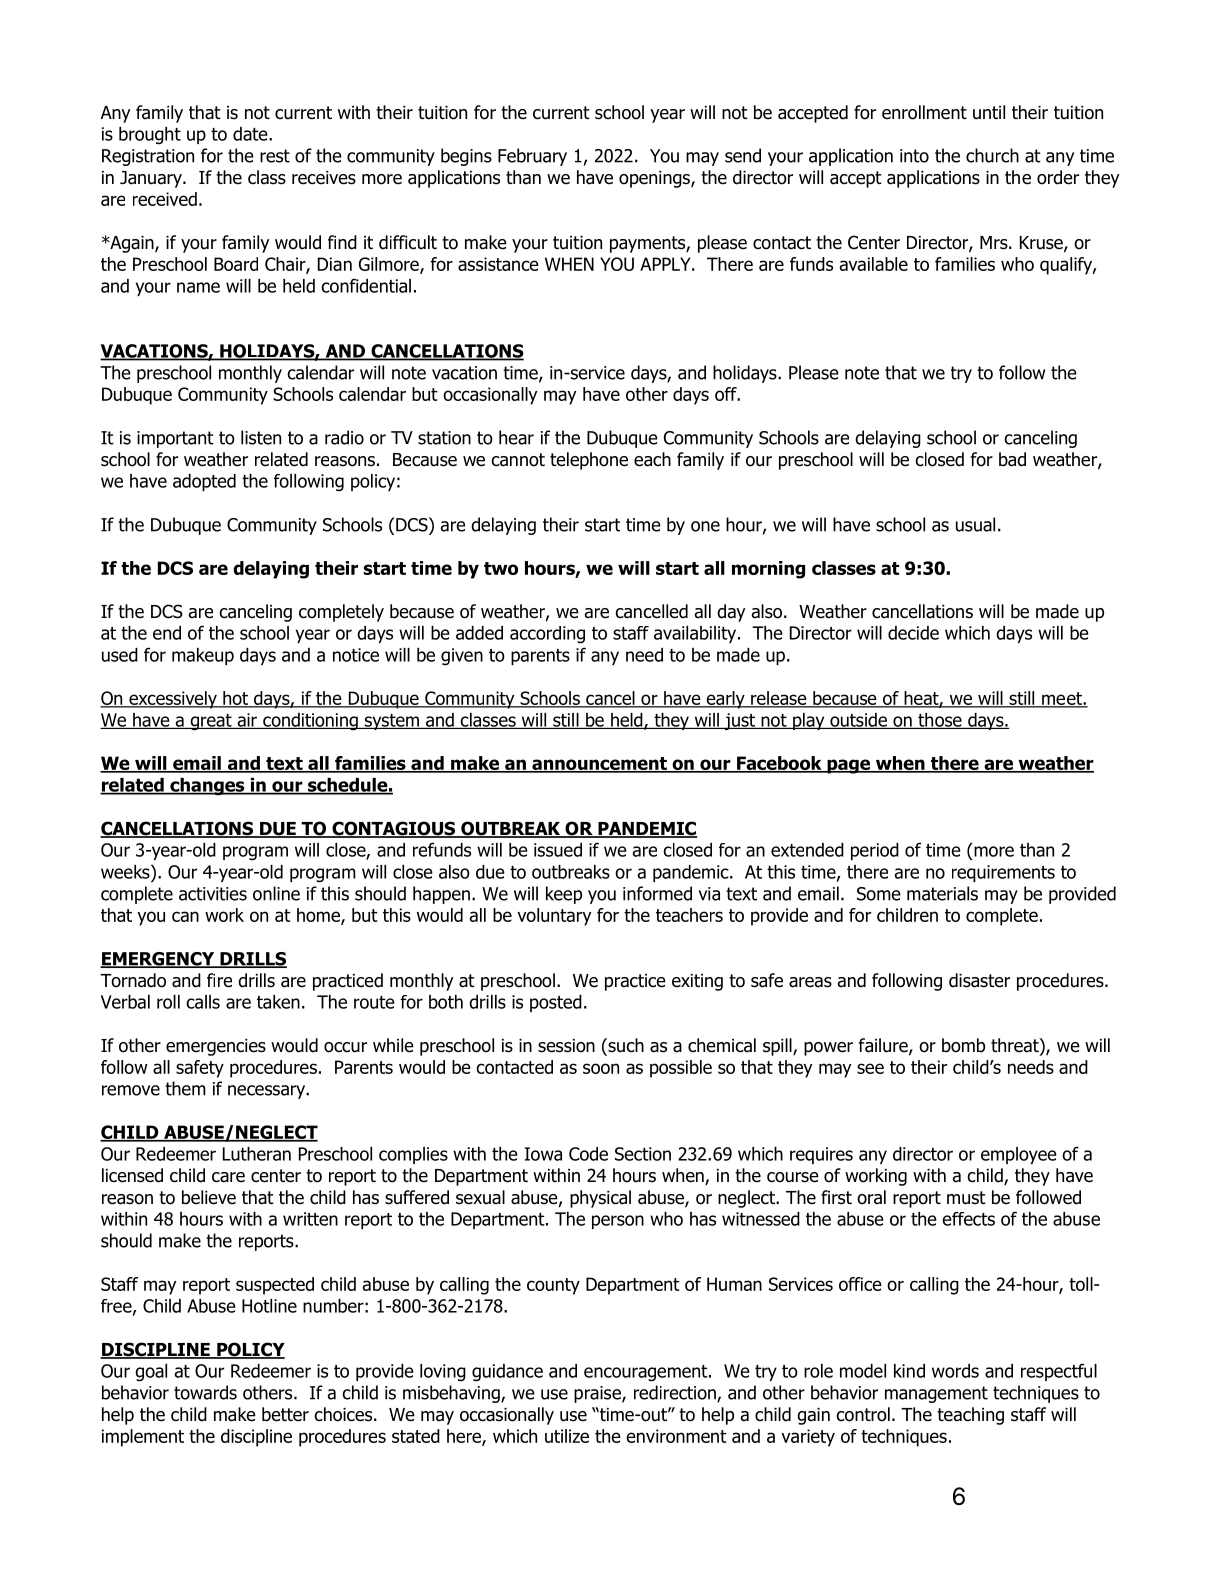 The width and height of the image is (1222, 1582). I want to click on fire, so click(219, 980).
